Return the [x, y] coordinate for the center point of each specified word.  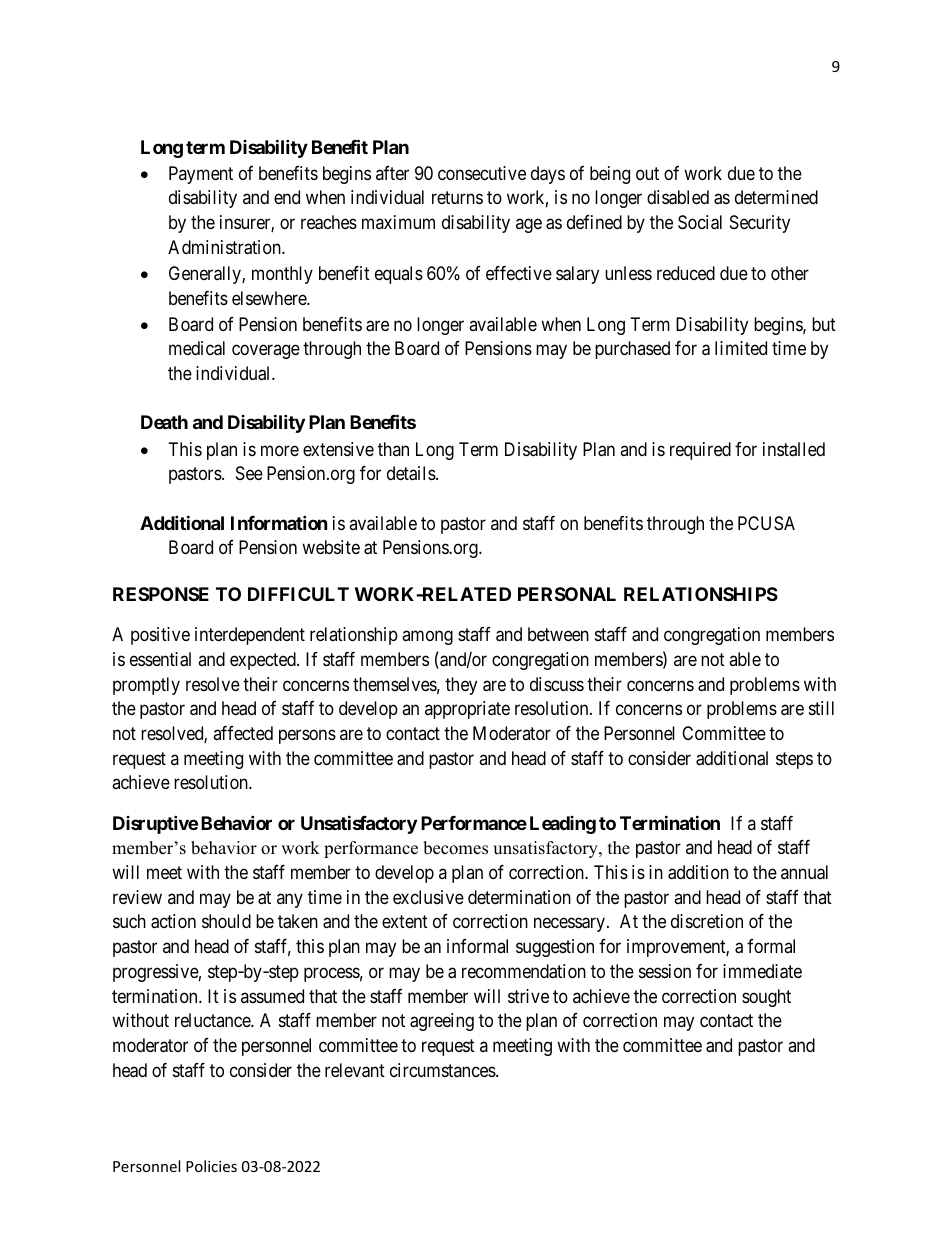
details [412, 473]
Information [279, 522]
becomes [455, 848]
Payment [201, 175]
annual [804, 872]
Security [760, 224]
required [700, 451]
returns [457, 198]
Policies [211, 1166]
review [137, 897]
